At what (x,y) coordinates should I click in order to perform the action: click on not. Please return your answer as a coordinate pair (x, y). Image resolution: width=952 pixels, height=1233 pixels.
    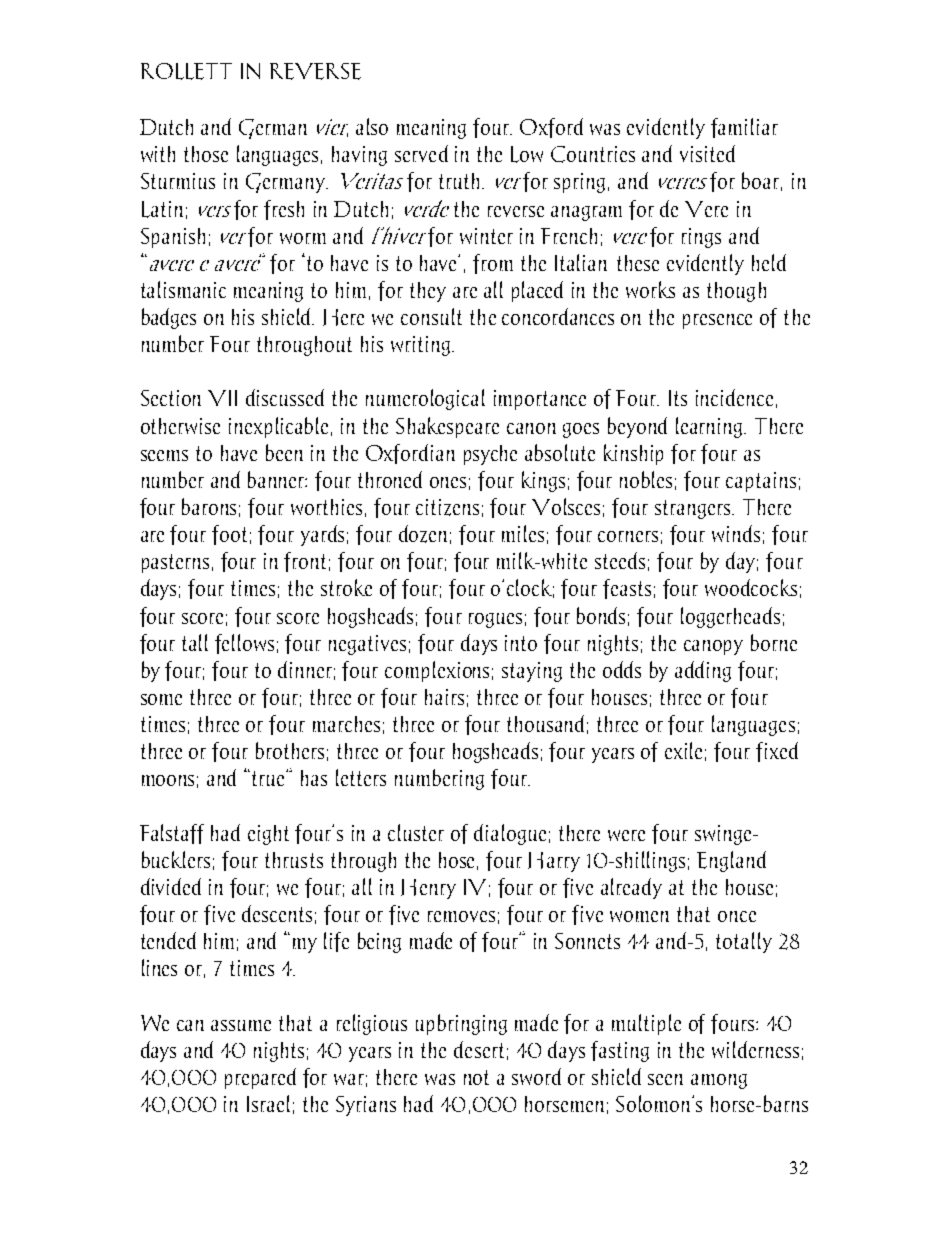
    Looking at the image, I should click on (476, 1077).
